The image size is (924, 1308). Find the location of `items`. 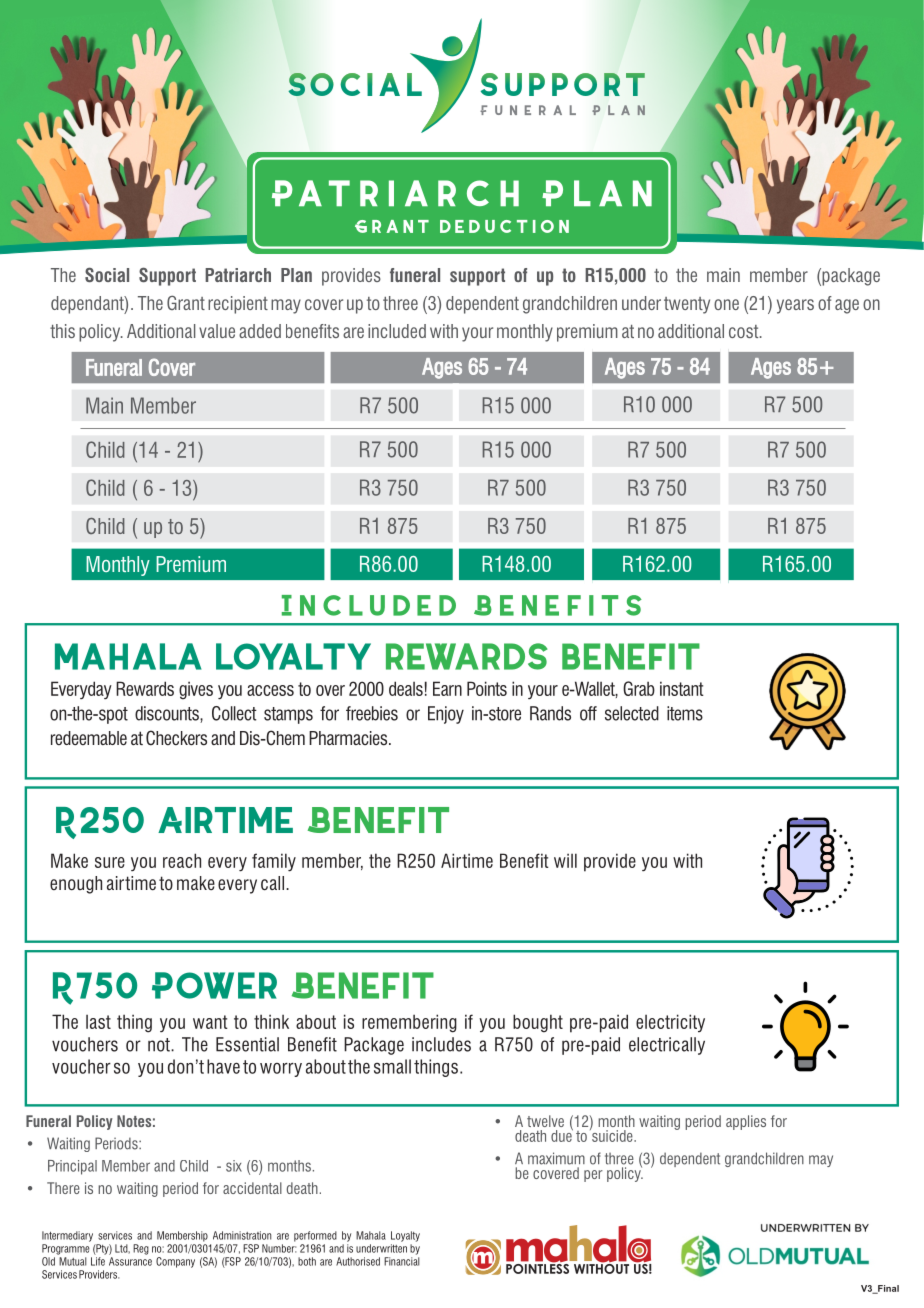

items is located at coordinates (685, 713).
